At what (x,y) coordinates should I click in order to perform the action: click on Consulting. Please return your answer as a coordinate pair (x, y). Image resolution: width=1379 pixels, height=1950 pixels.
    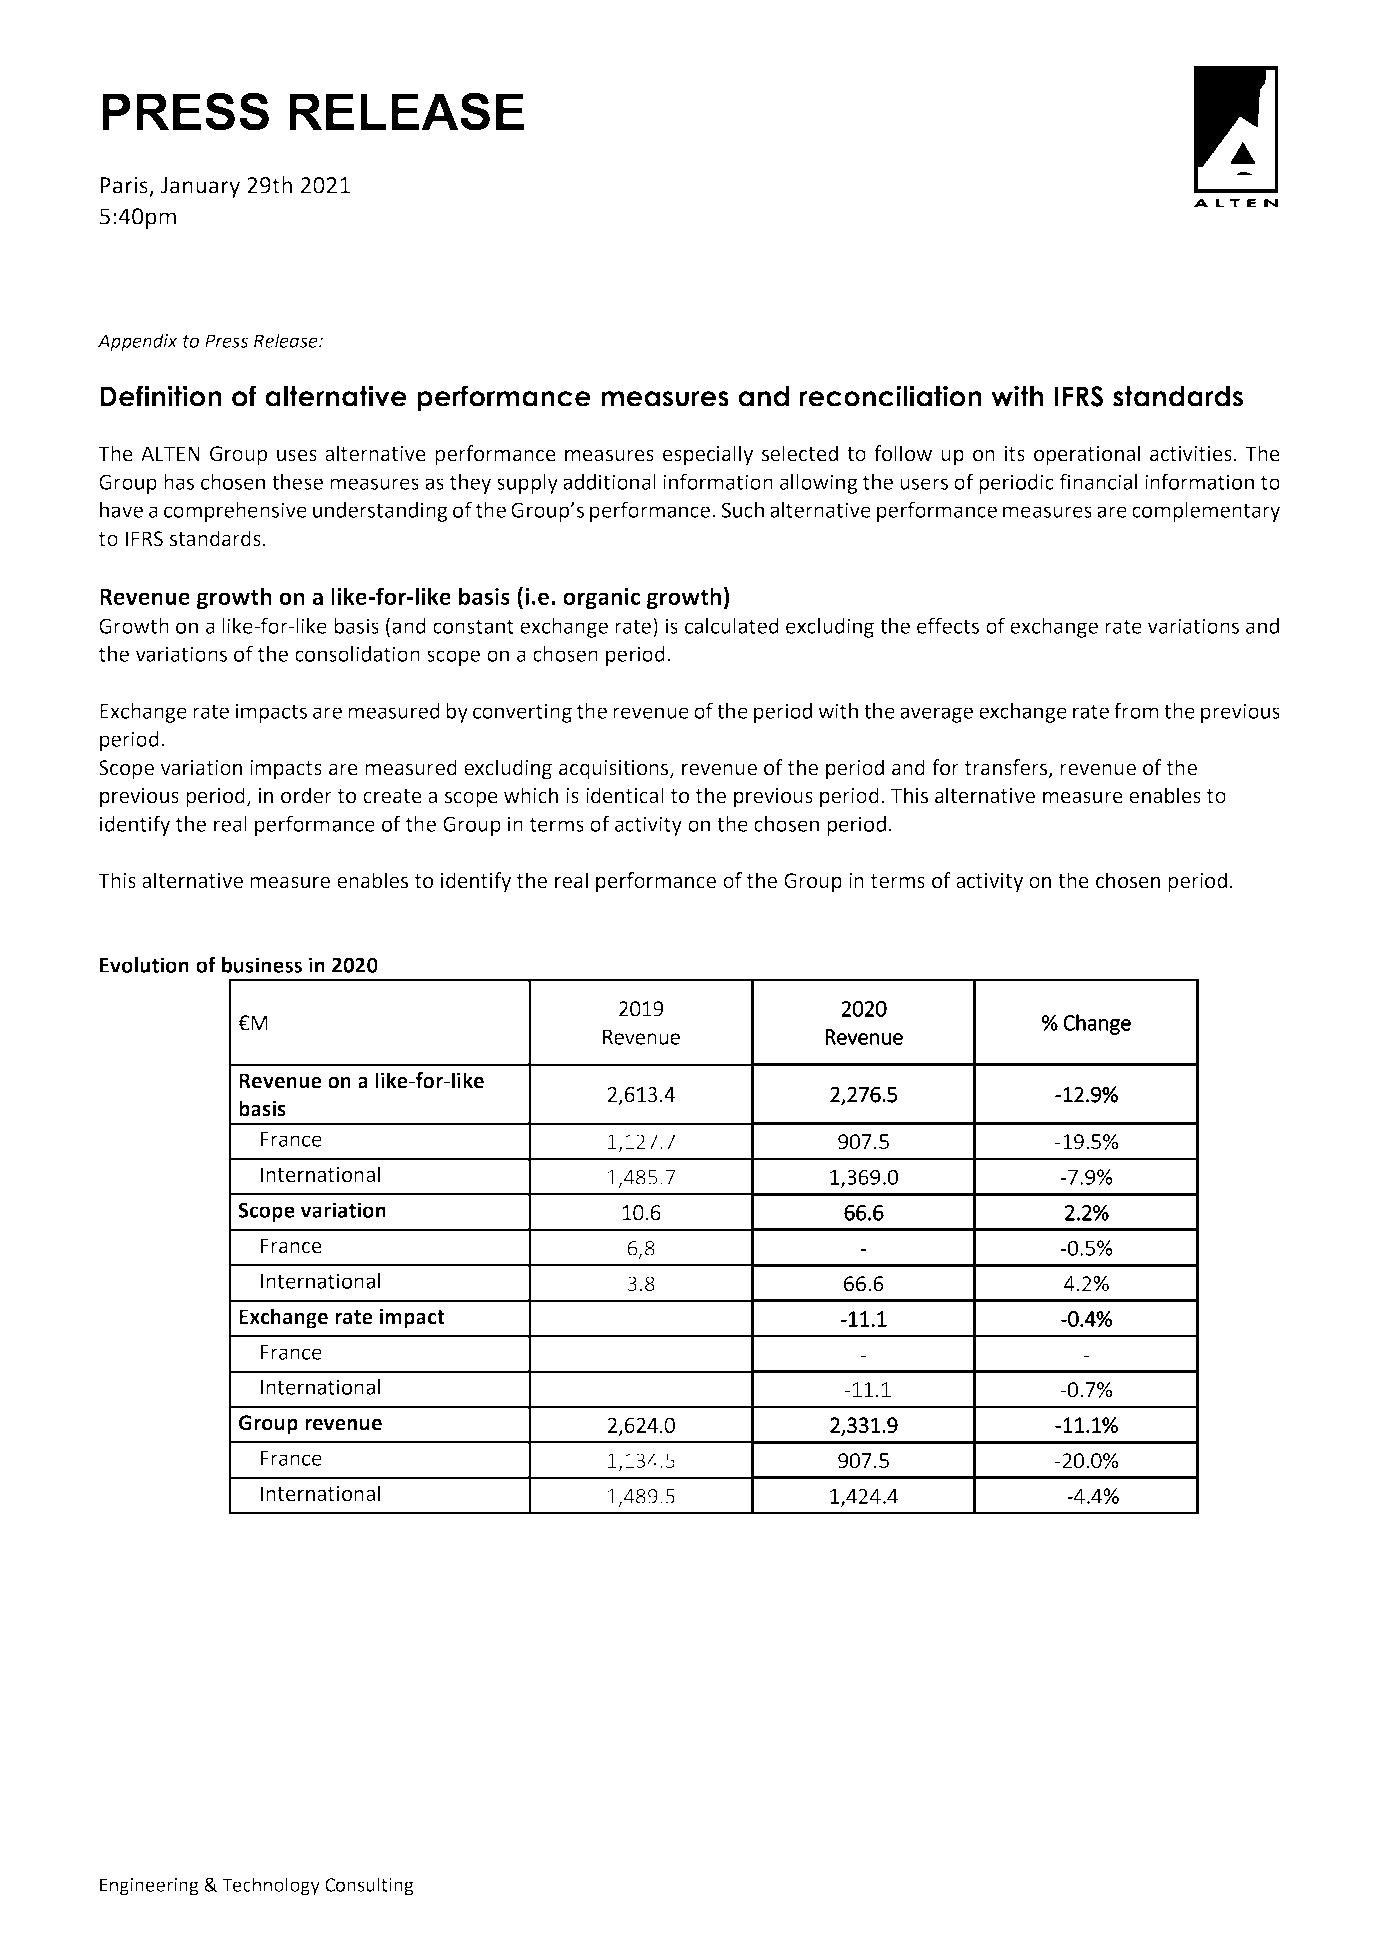
    Looking at the image, I should click on (369, 1886).
